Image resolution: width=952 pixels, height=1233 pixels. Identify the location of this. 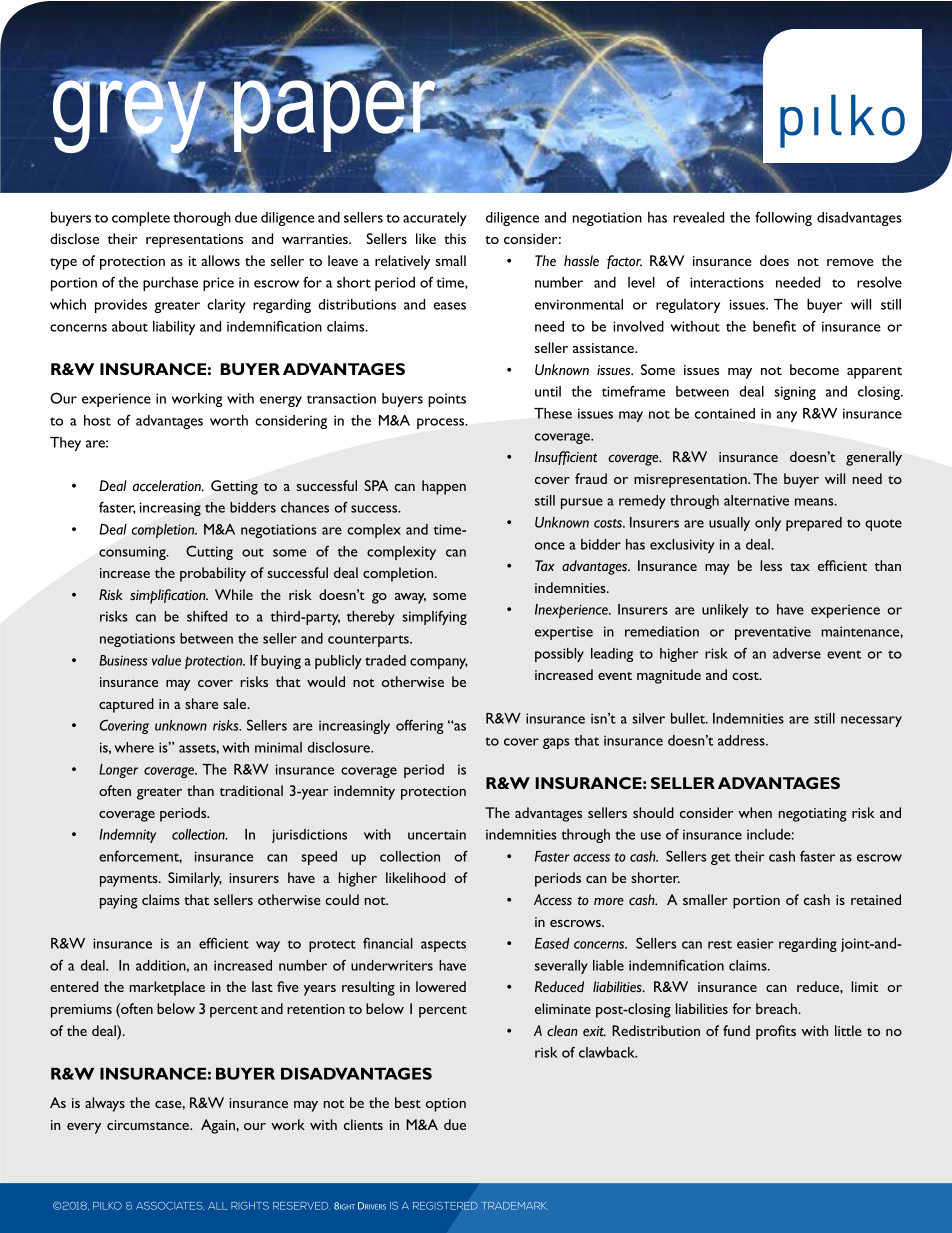
(455, 238).
